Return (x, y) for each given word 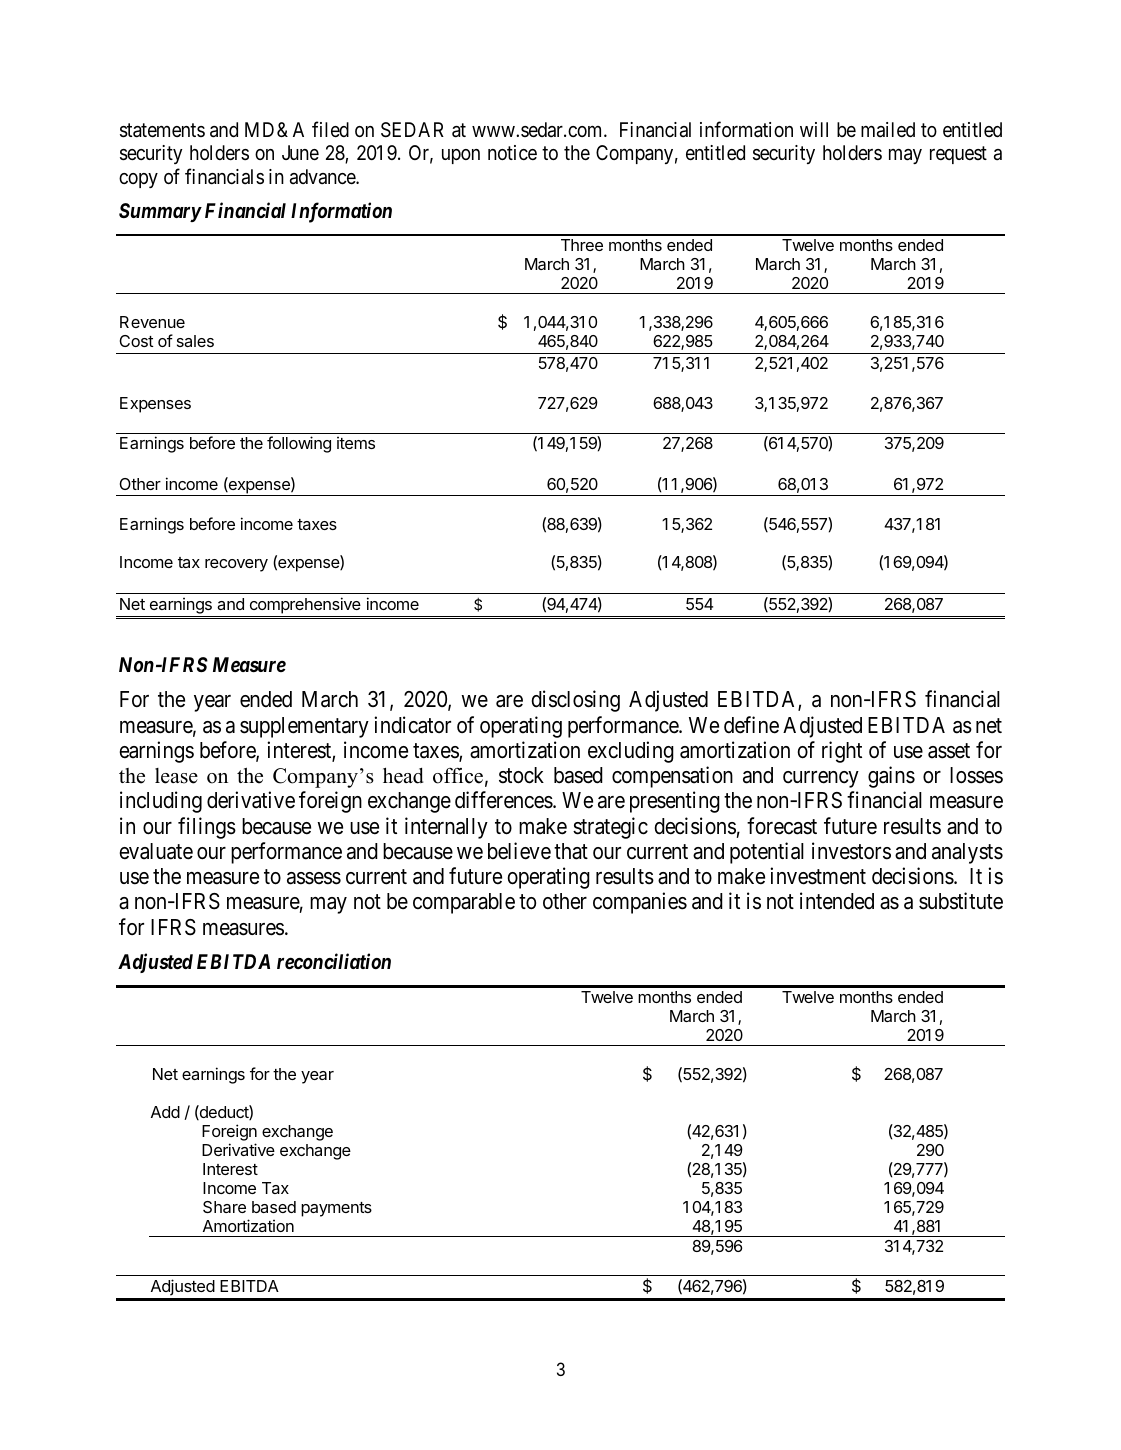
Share (224, 1207)
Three (582, 245)
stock (521, 775)
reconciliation (334, 961)
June (300, 152)
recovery (236, 565)
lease (176, 776)
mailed (888, 130)
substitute (961, 901)
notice (512, 152)
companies (640, 903)
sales (195, 341)
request (958, 155)
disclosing (575, 701)
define (751, 725)
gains (891, 777)
